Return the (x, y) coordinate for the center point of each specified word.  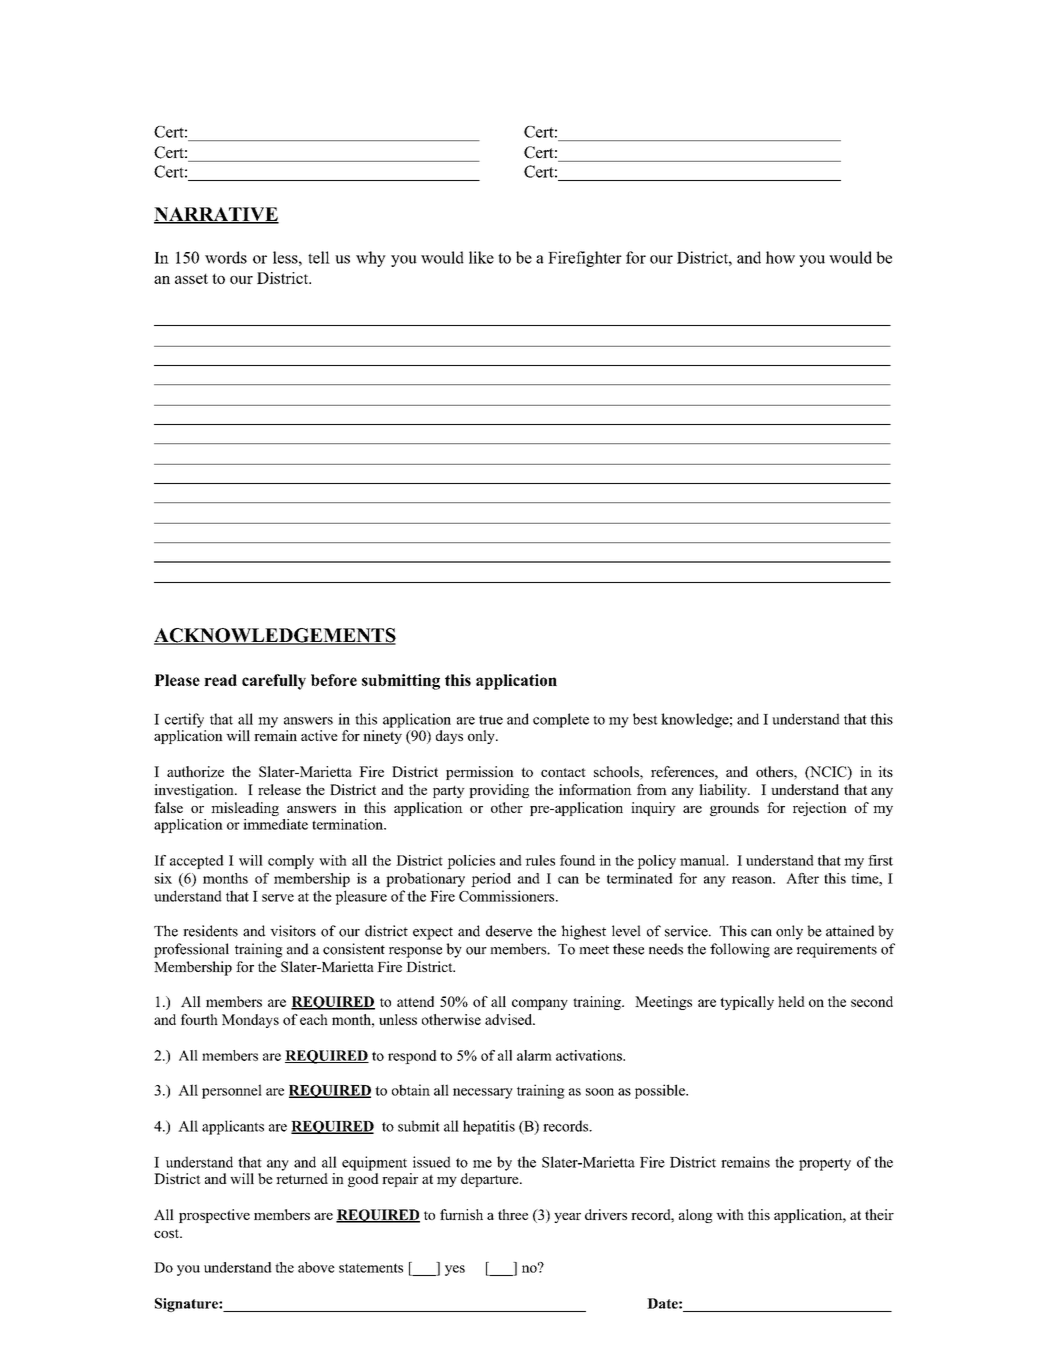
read (220, 680)
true (491, 720)
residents (210, 931)
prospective (214, 1216)
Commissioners (506, 896)
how (780, 257)
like (481, 257)
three (513, 1214)
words (226, 257)
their (879, 1214)
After (802, 878)
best (645, 719)
